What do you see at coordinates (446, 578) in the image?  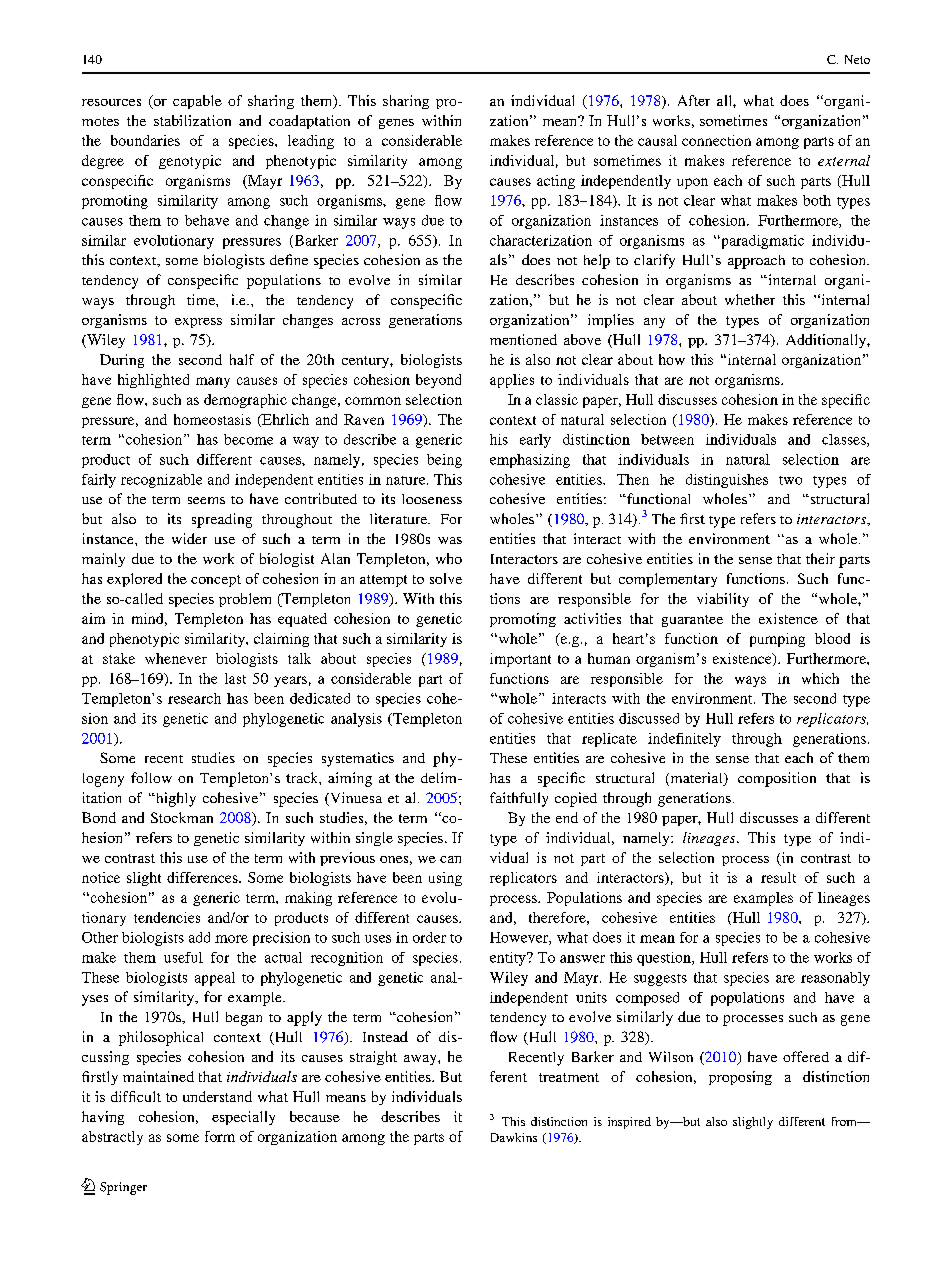 I see `solve` at bounding box center [446, 578].
